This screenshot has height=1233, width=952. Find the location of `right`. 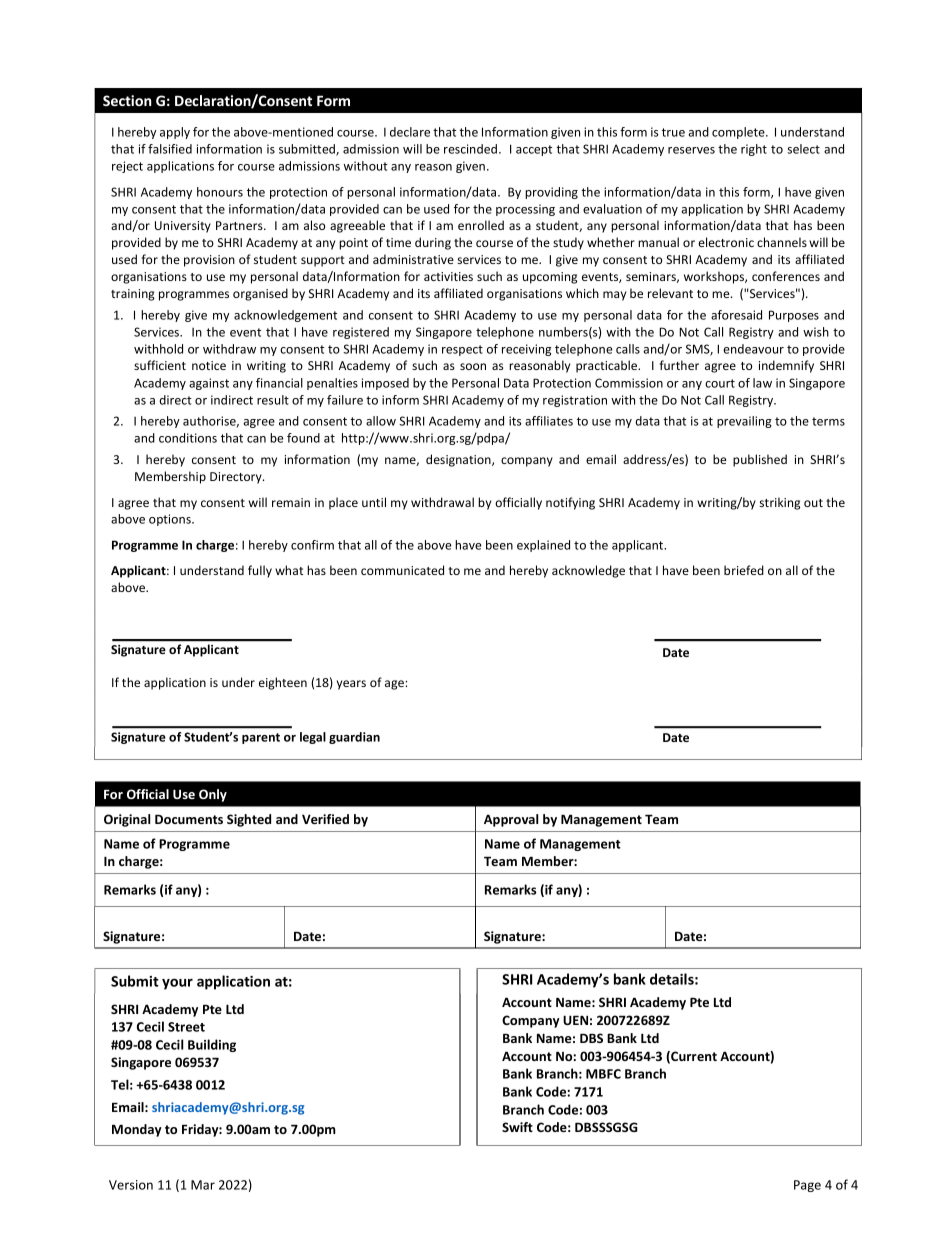

right is located at coordinates (754, 150).
